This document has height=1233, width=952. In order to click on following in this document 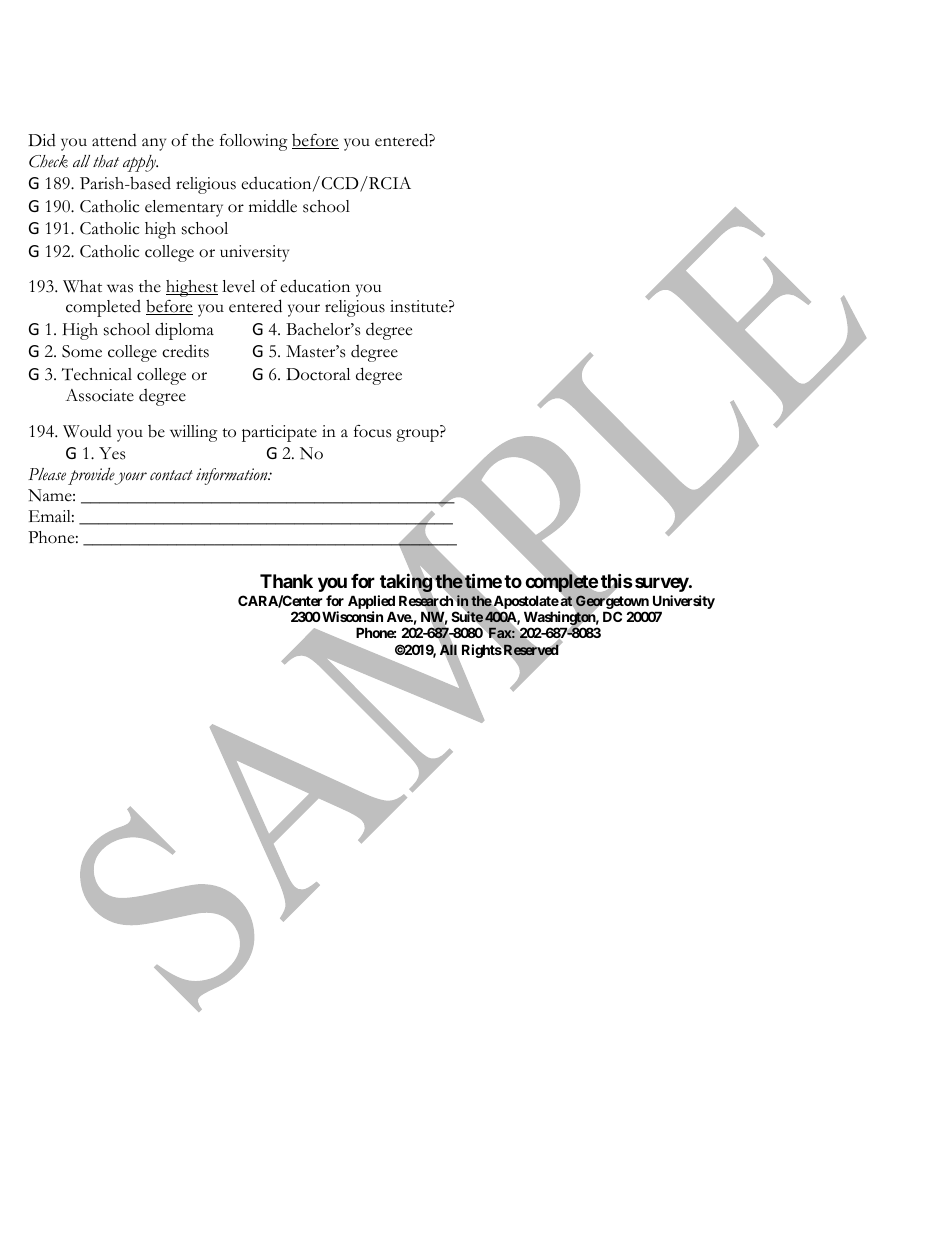, I will do `click(254, 142)`.
